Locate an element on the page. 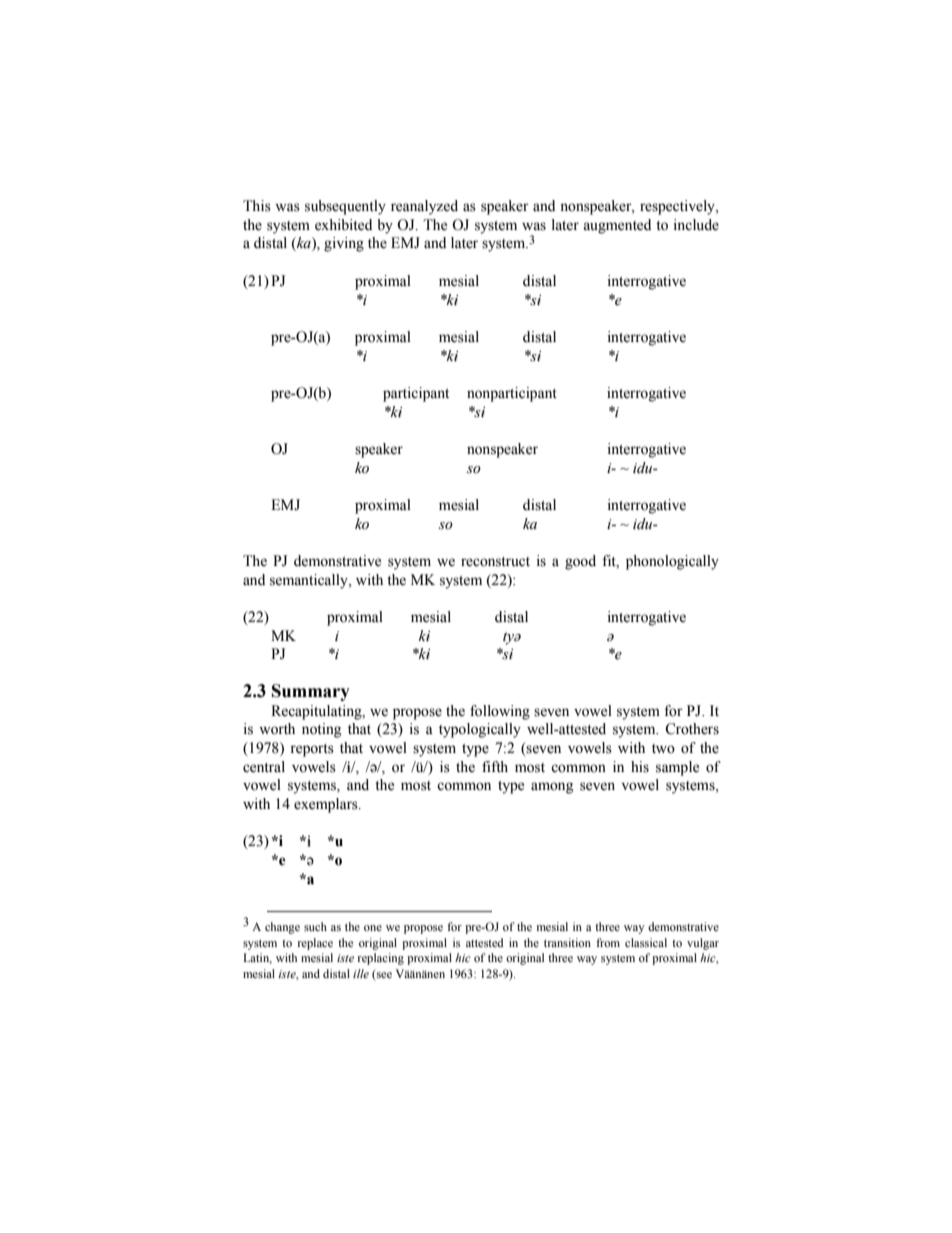  reanalyzed is located at coordinates (424, 207).
